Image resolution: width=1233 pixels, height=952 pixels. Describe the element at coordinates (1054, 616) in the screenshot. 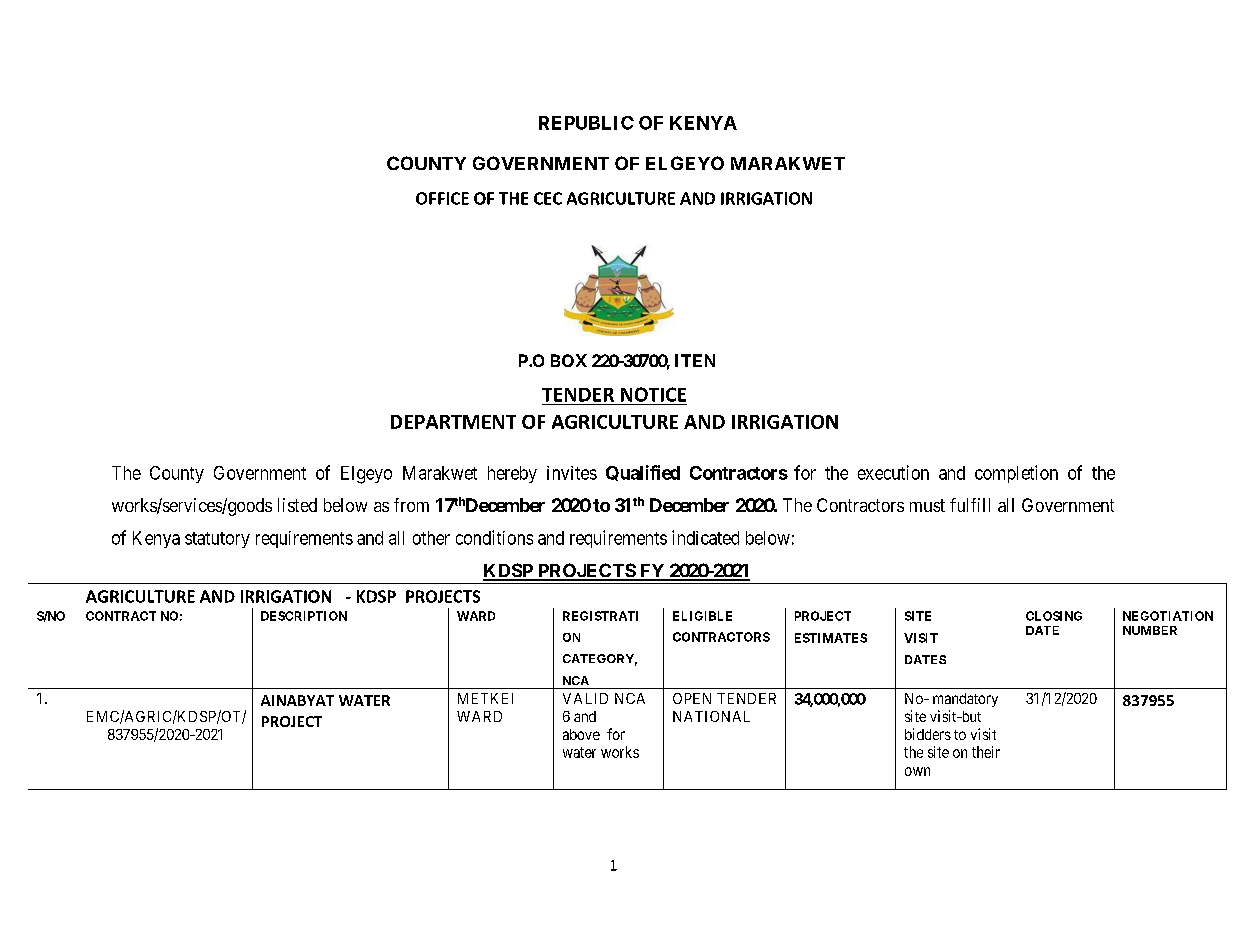

I see `CLOSING` at that location.
